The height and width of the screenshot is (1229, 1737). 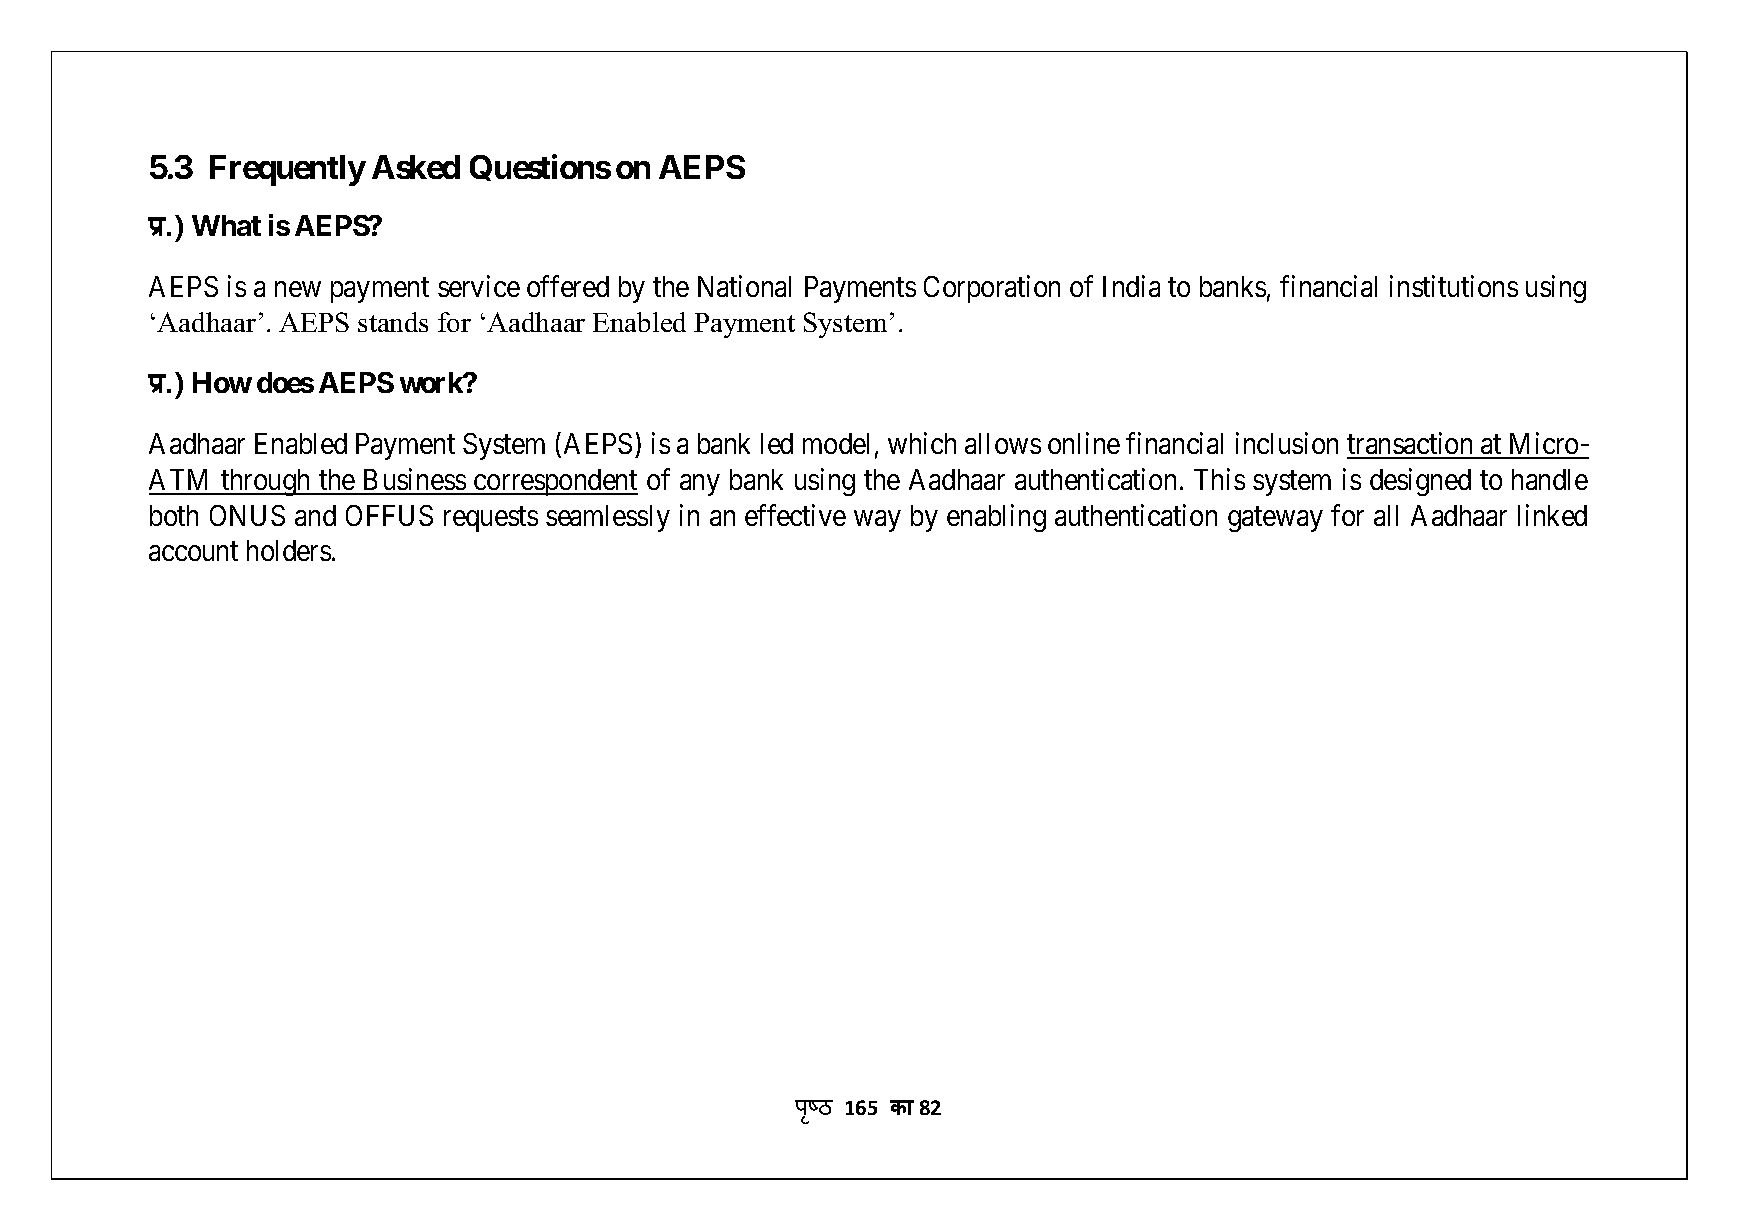 What do you see at coordinates (795, 515) in the screenshot?
I see `effective` at bounding box center [795, 515].
